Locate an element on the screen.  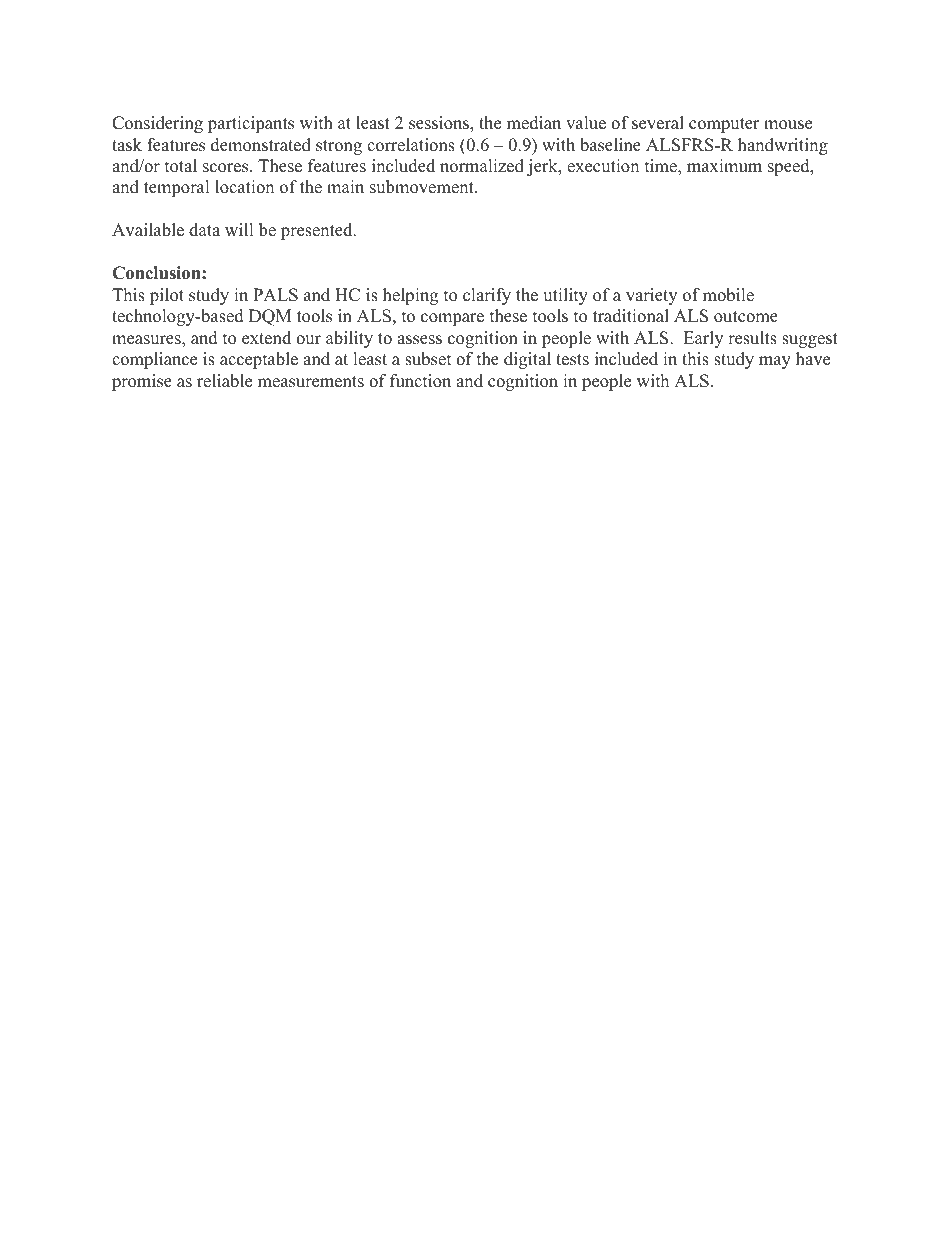
sessions is located at coordinates (440, 124).
